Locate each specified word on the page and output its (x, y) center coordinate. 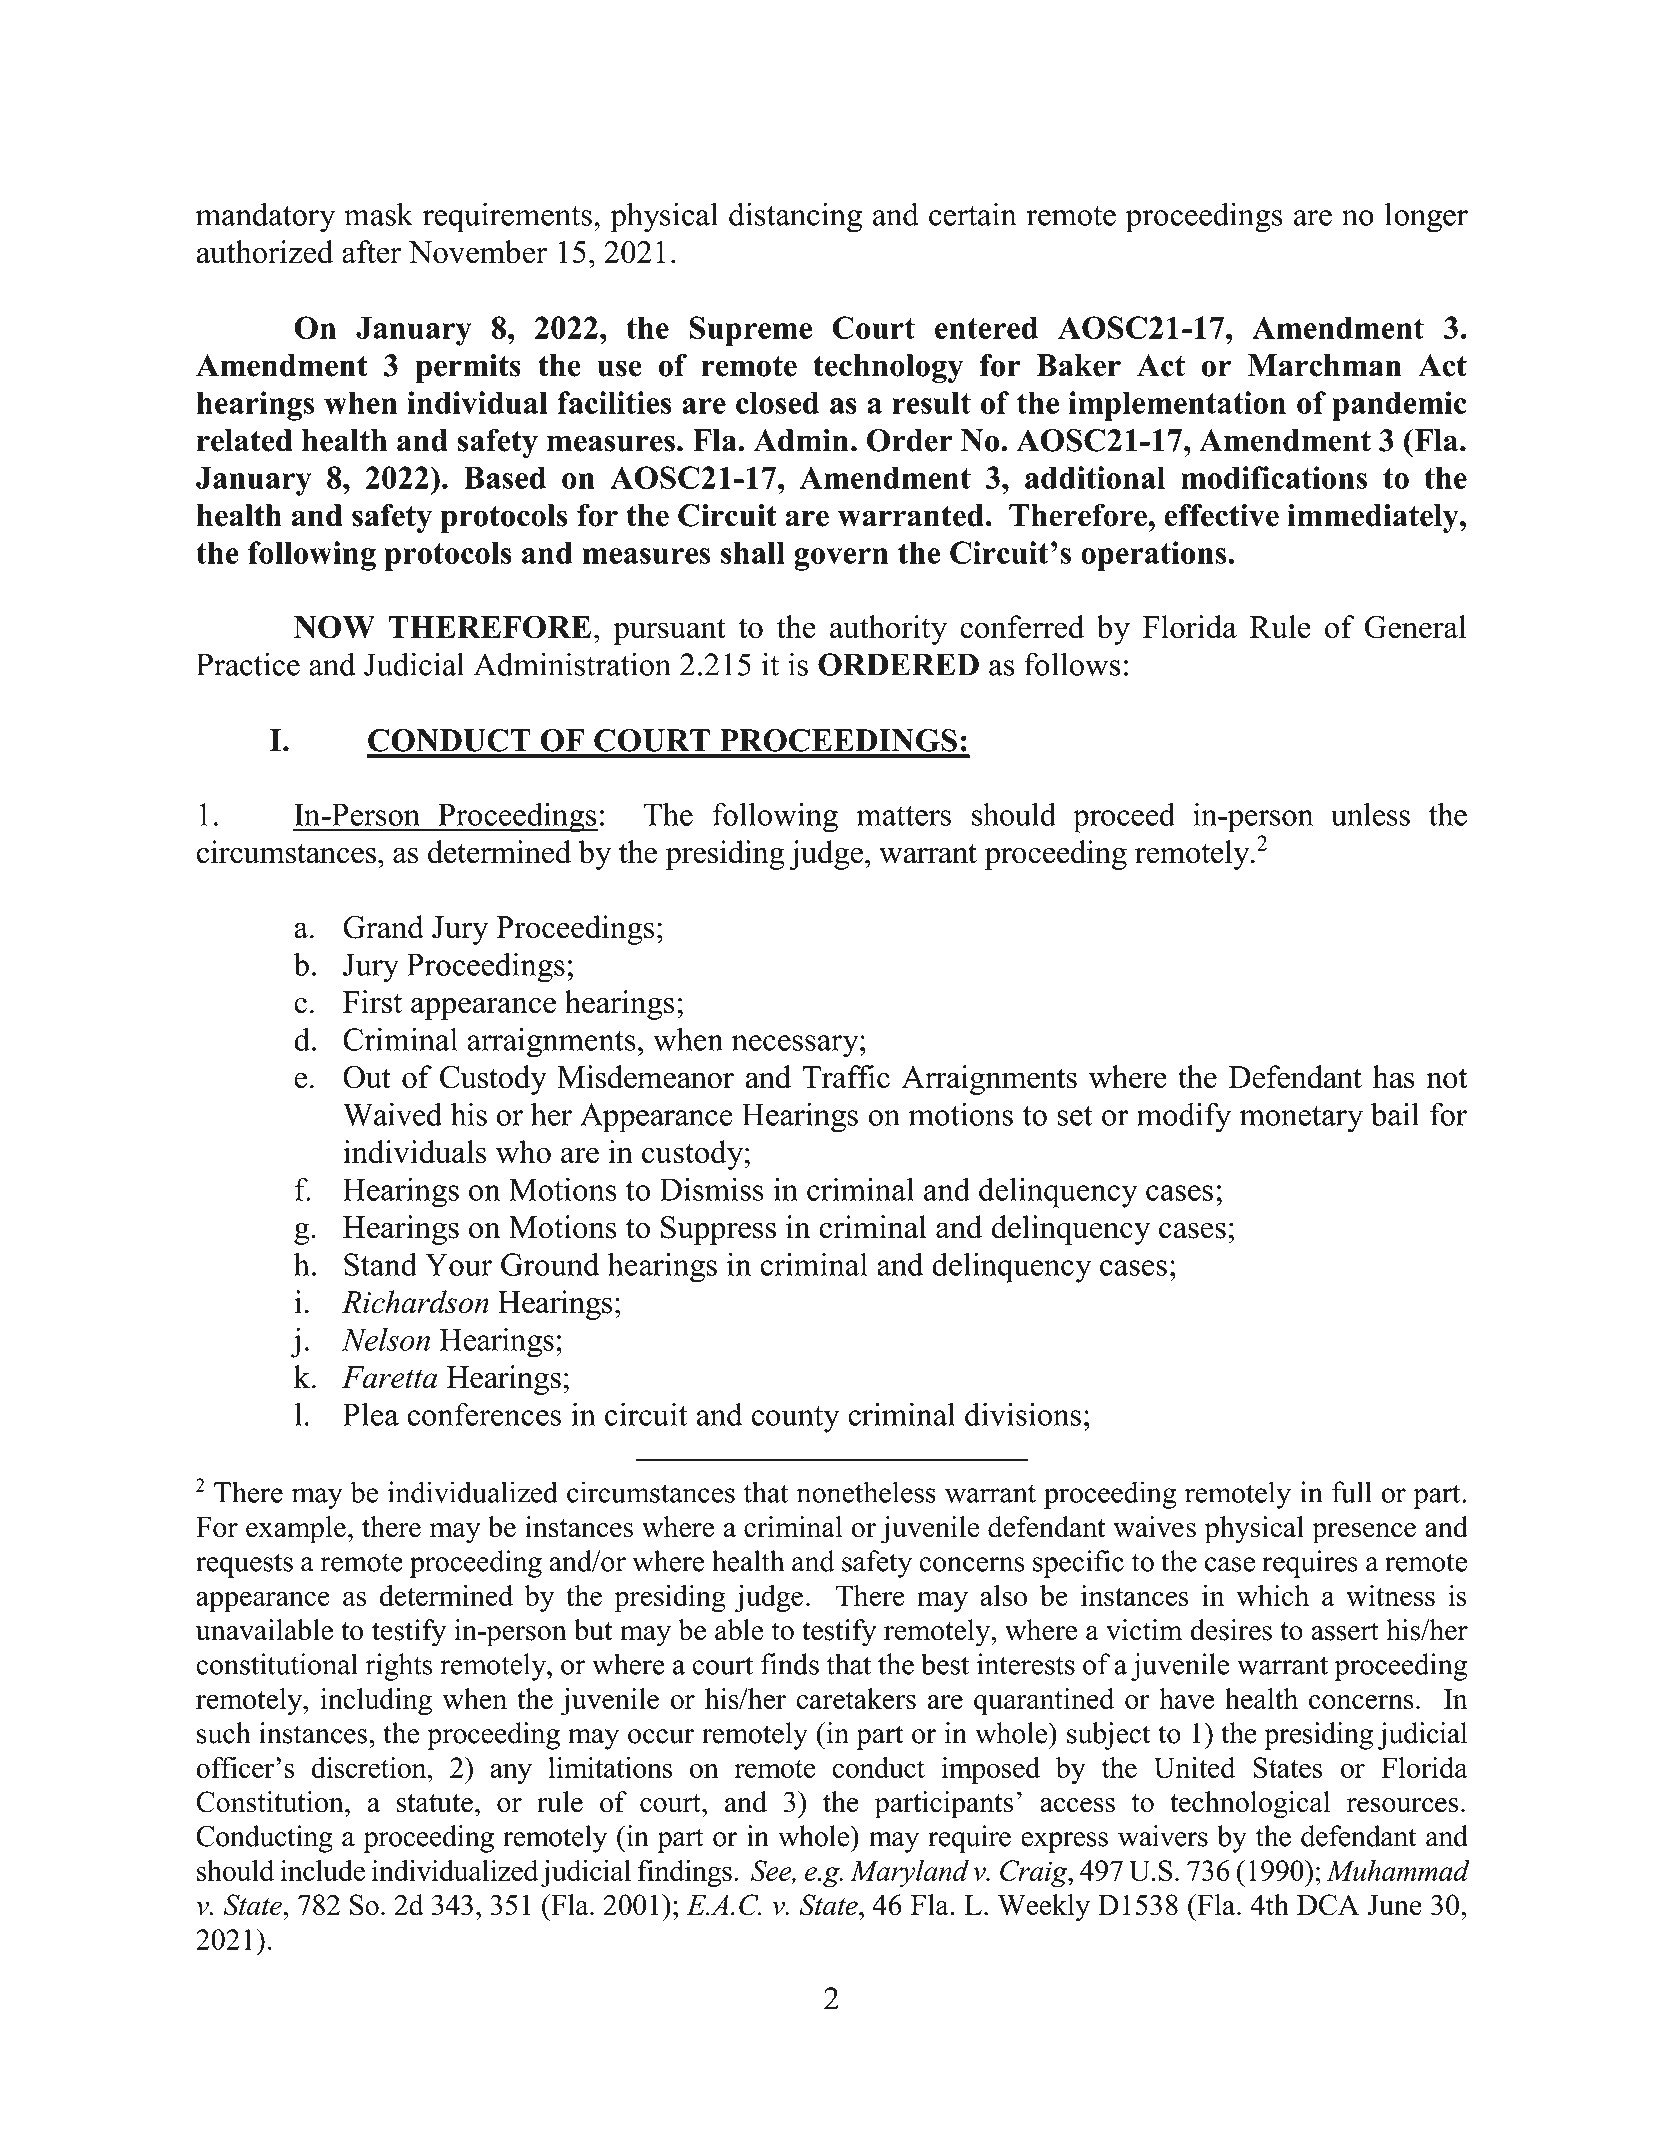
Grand (383, 927)
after (371, 252)
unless (1370, 814)
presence (1364, 1533)
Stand (380, 1264)
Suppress (718, 1230)
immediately (1374, 518)
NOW (334, 627)
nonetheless (866, 1492)
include (322, 1870)
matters (903, 816)
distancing (795, 217)
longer (1426, 217)
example (296, 1530)
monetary (1301, 1119)
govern (841, 559)
